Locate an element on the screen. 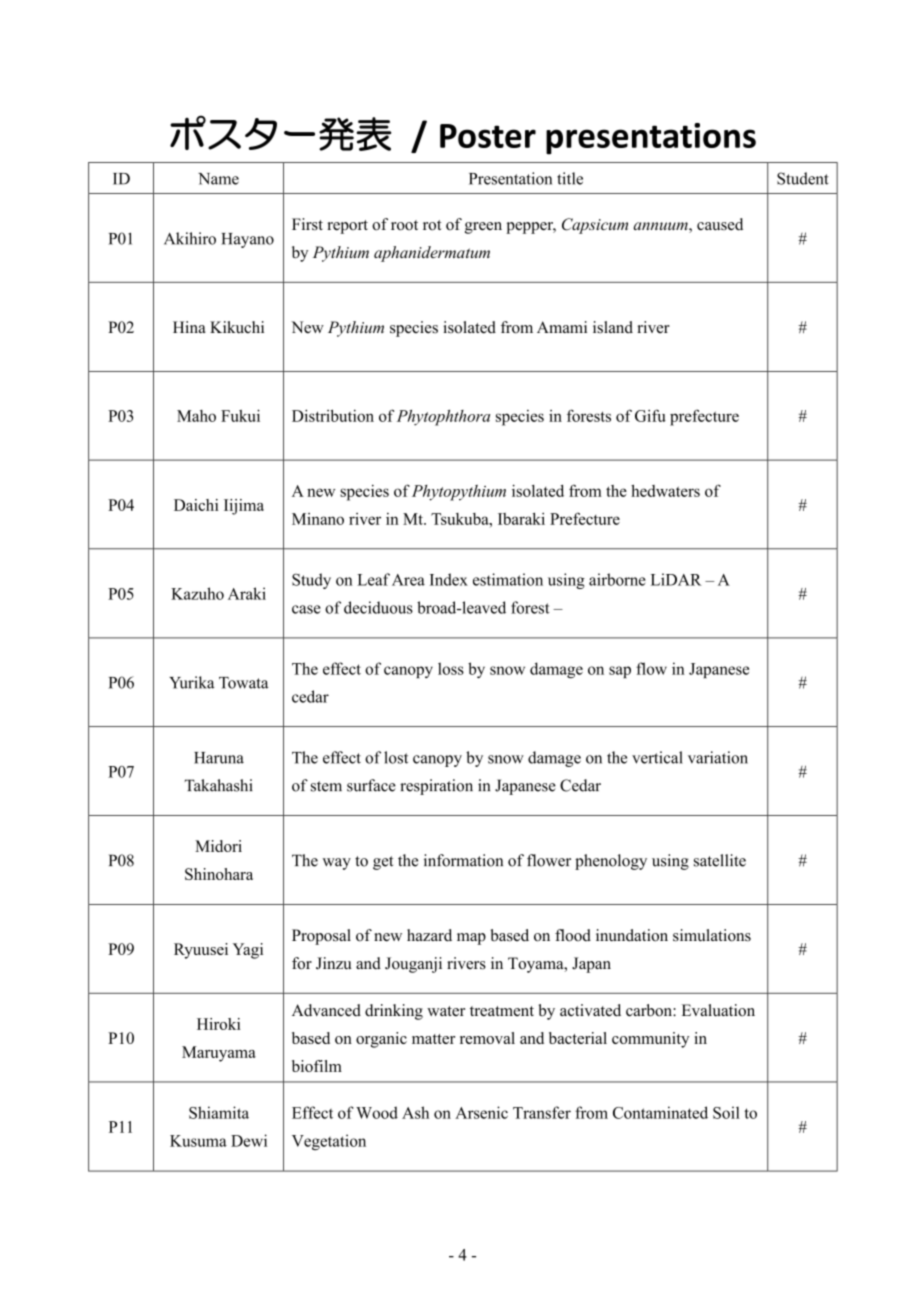  caused is located at coordinates (720, 224).
